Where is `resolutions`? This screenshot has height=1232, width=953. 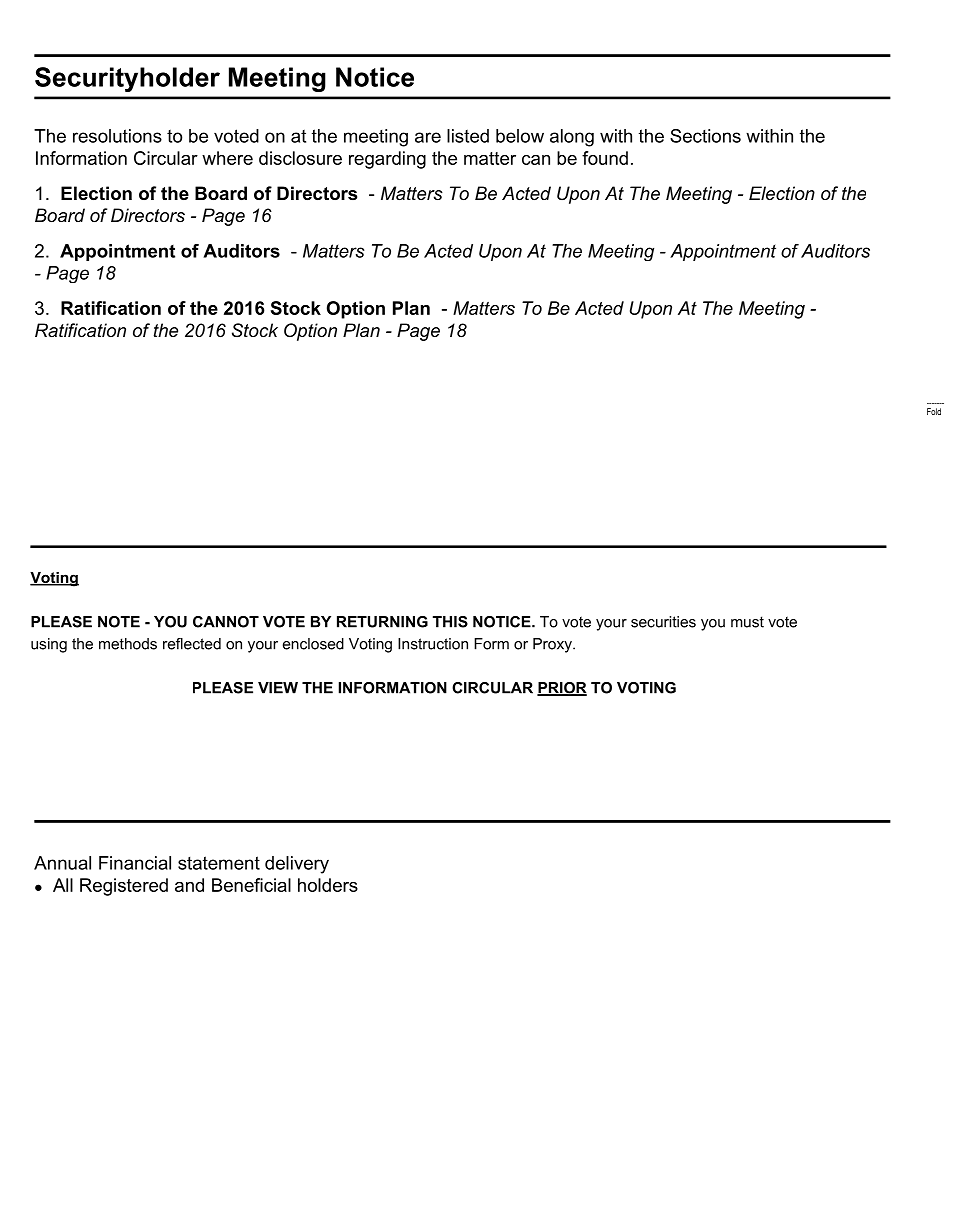
resolutions is located at coordinates (117, 136).
